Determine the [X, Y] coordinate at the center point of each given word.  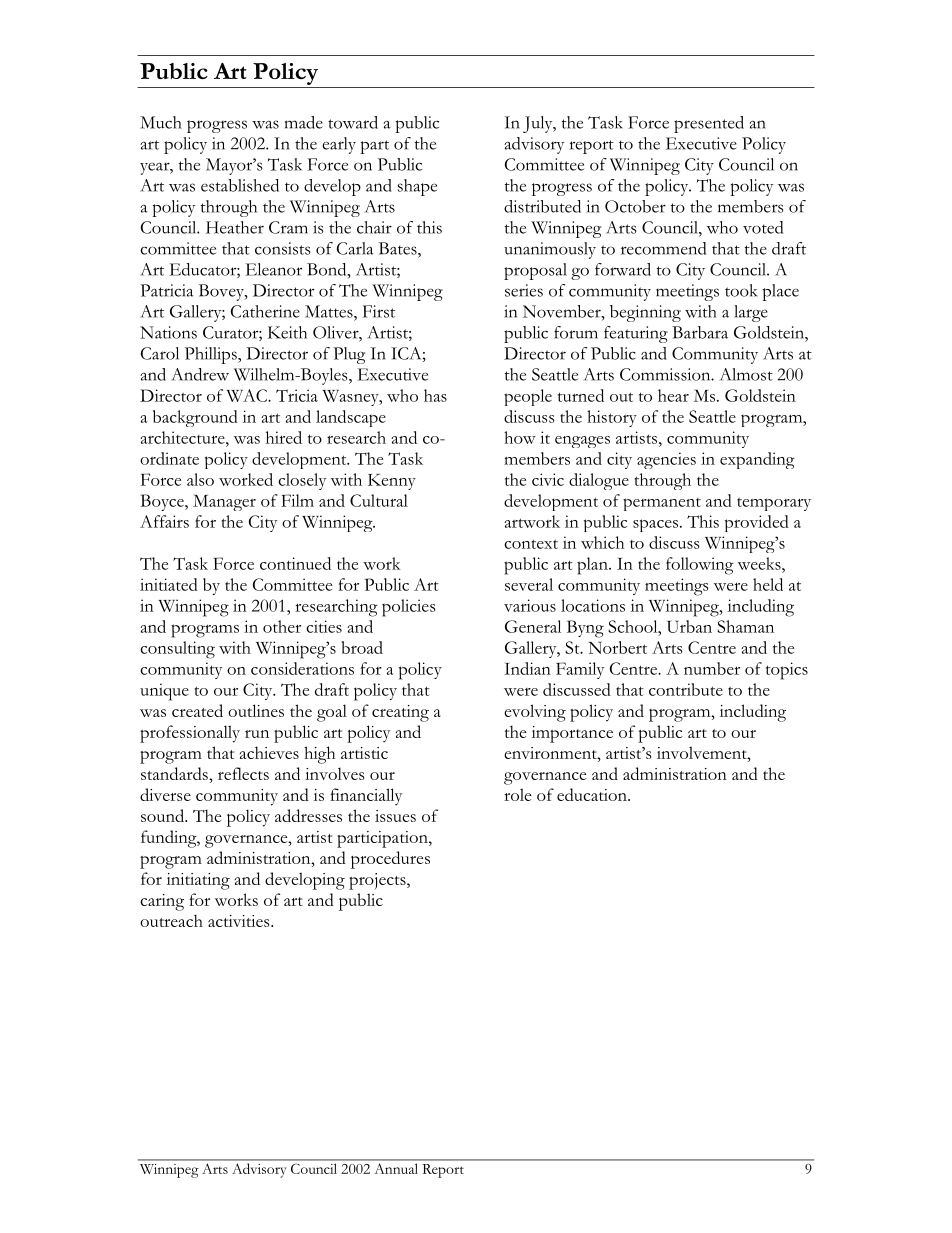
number [712, 668]
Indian [527, 668]
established [240, 185]
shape [417, 187]
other [282, 626]
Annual [396, 1169]
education [593, 794]
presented [709, 124]
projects [378, 881]
